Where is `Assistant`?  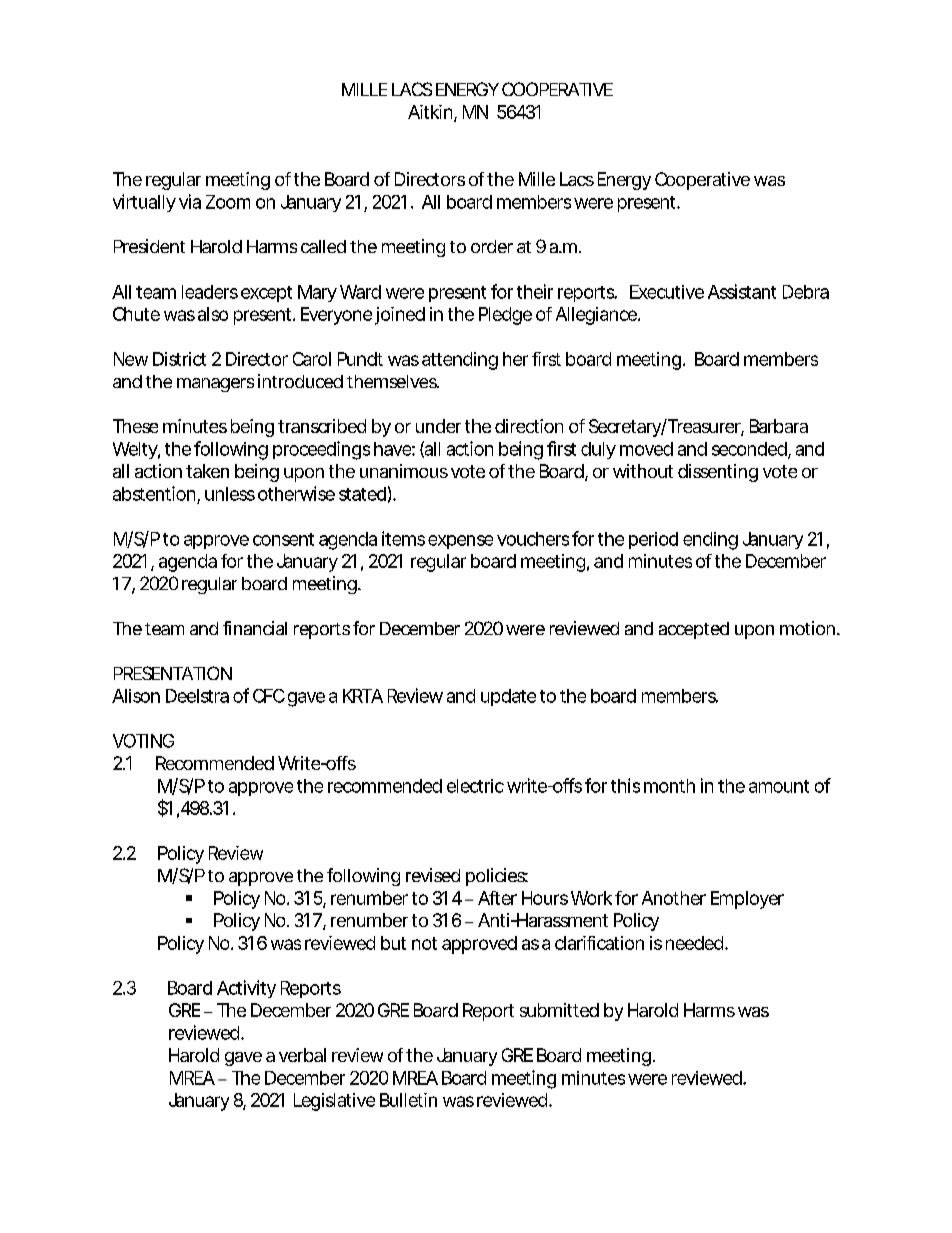 Assistant is located at coordinates (742, 291).
